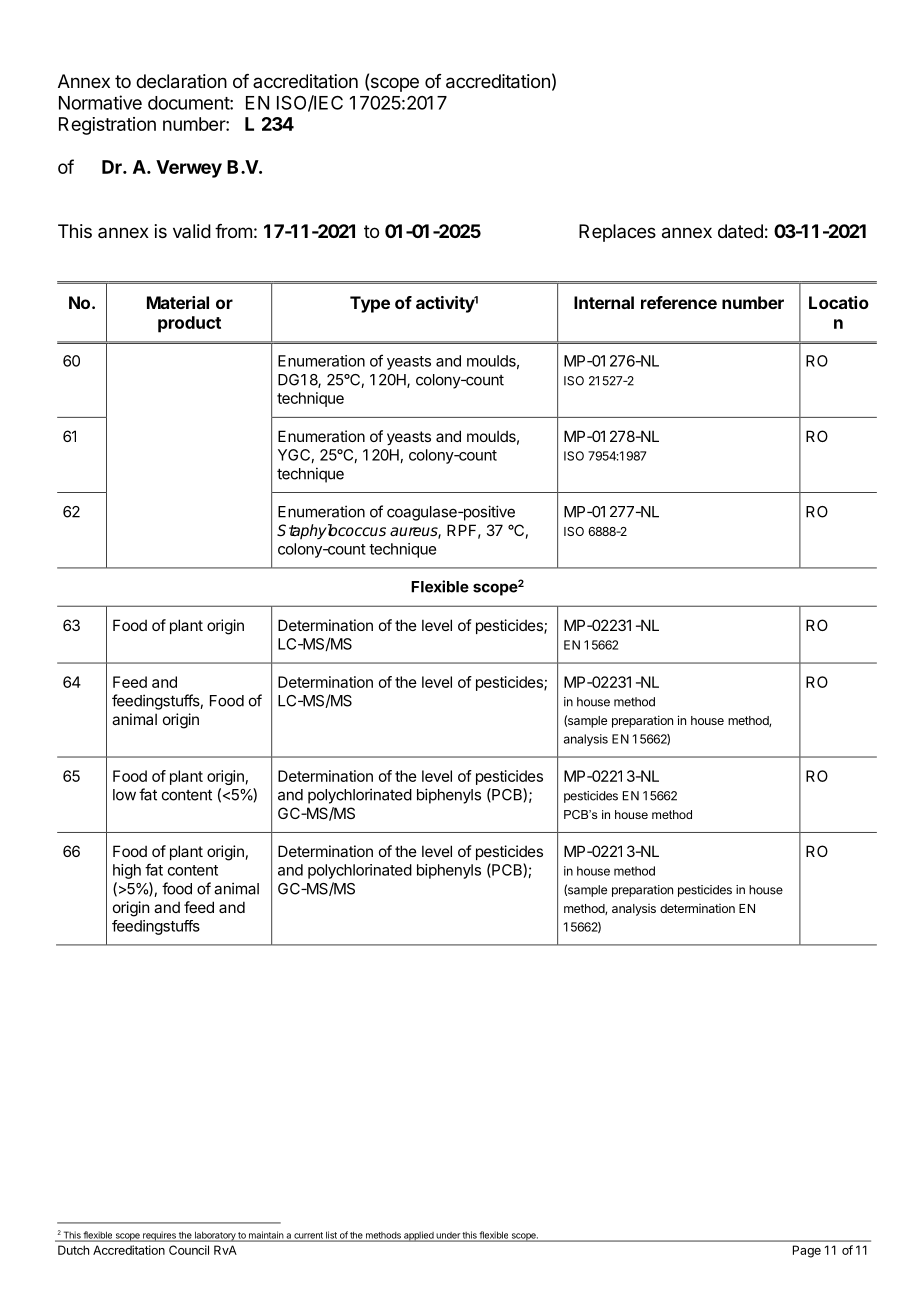 The image size is (924, 1308). What do you see at coordinates (127, 871) in the document?
I see `high` at bounding box center [127, 871].
